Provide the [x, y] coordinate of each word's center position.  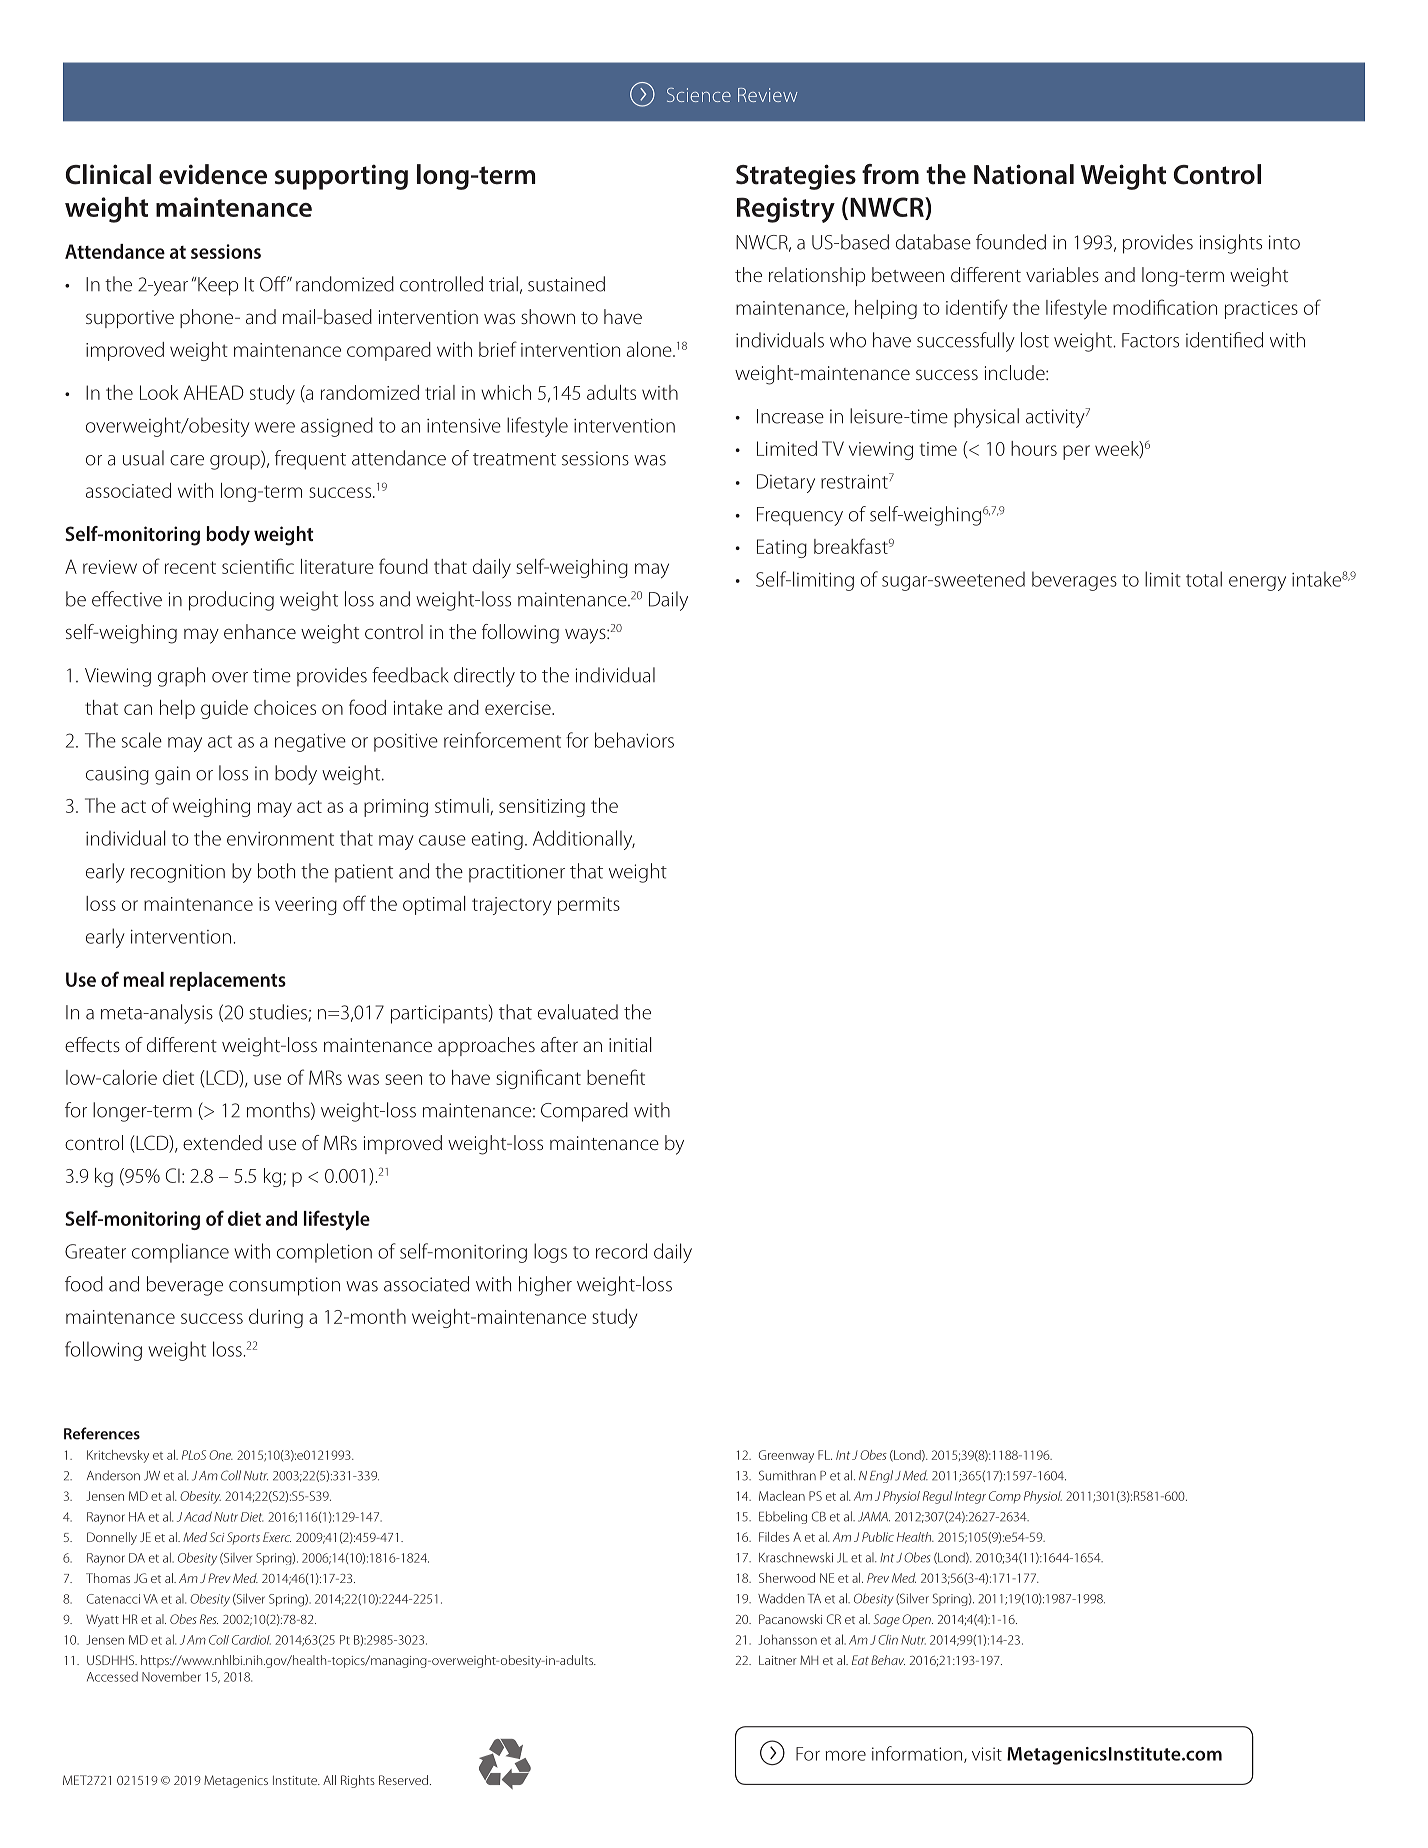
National [1024, 174]
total [1204, 579]
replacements [228, 981]
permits [589, 906]
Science [699, 95]
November [171, 1676]
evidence [213, 174]
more [846, 1756]
